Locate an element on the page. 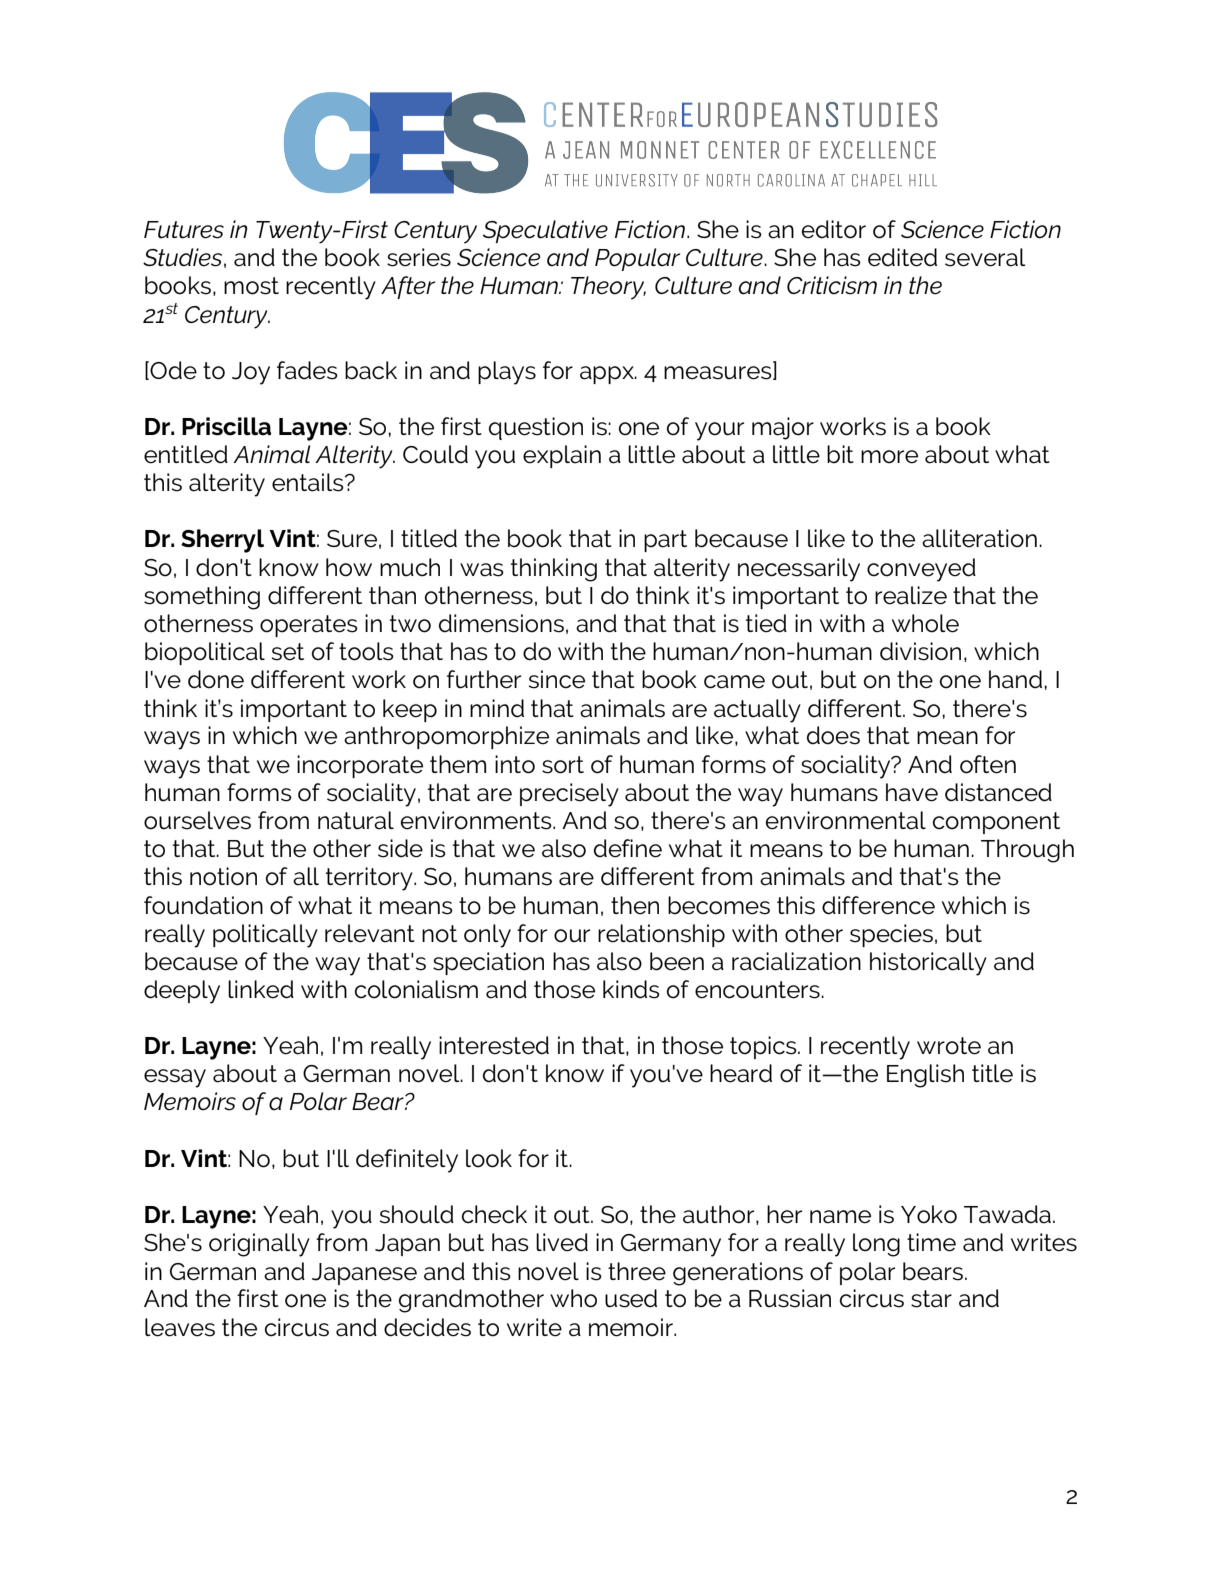  linked is located at coordinates (261, 989).
